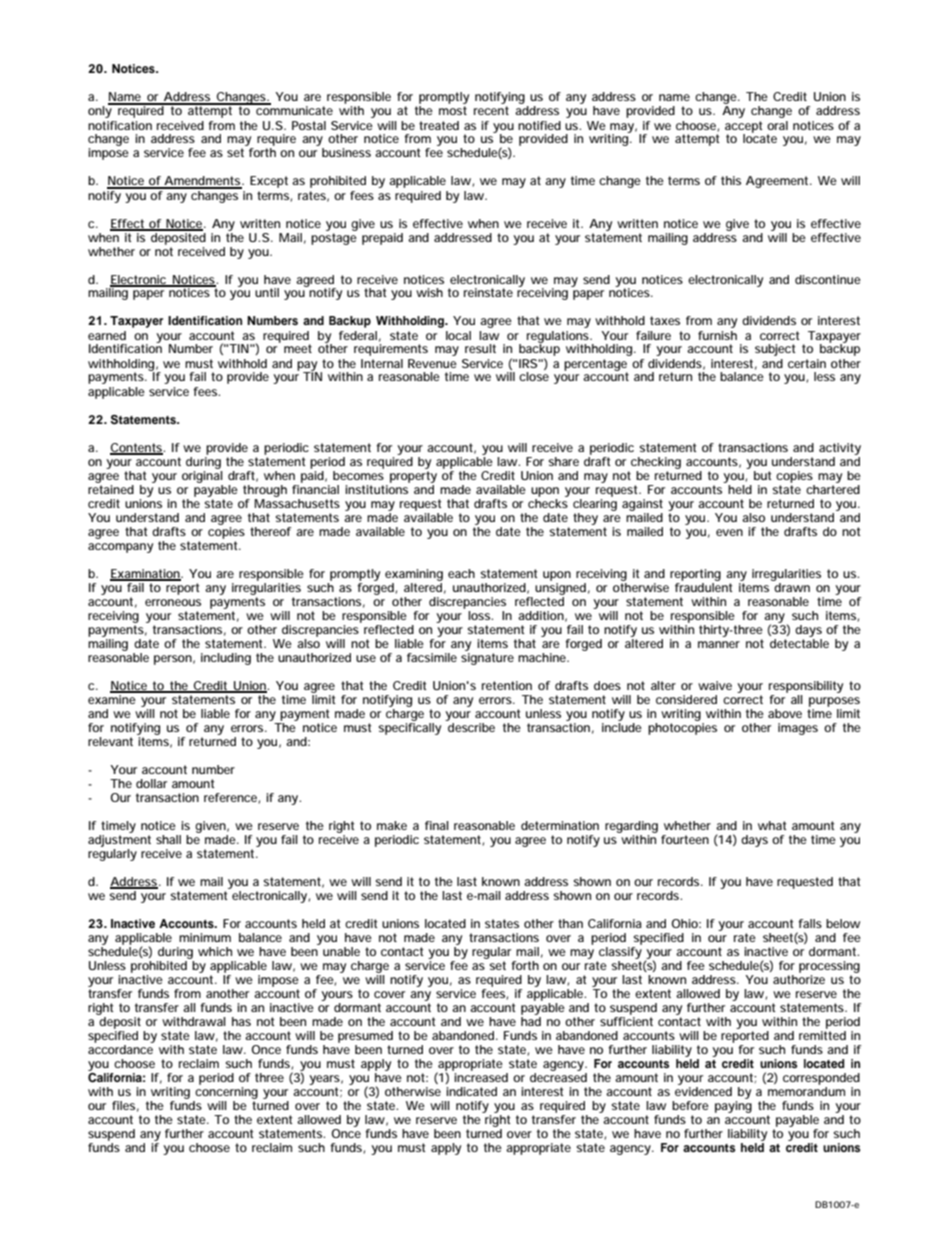 The width and height of the page is (952, 1233). What do you see at coordinates (202, 182) in the page?
I see `Amendments` at bounding box center [202, 182].
